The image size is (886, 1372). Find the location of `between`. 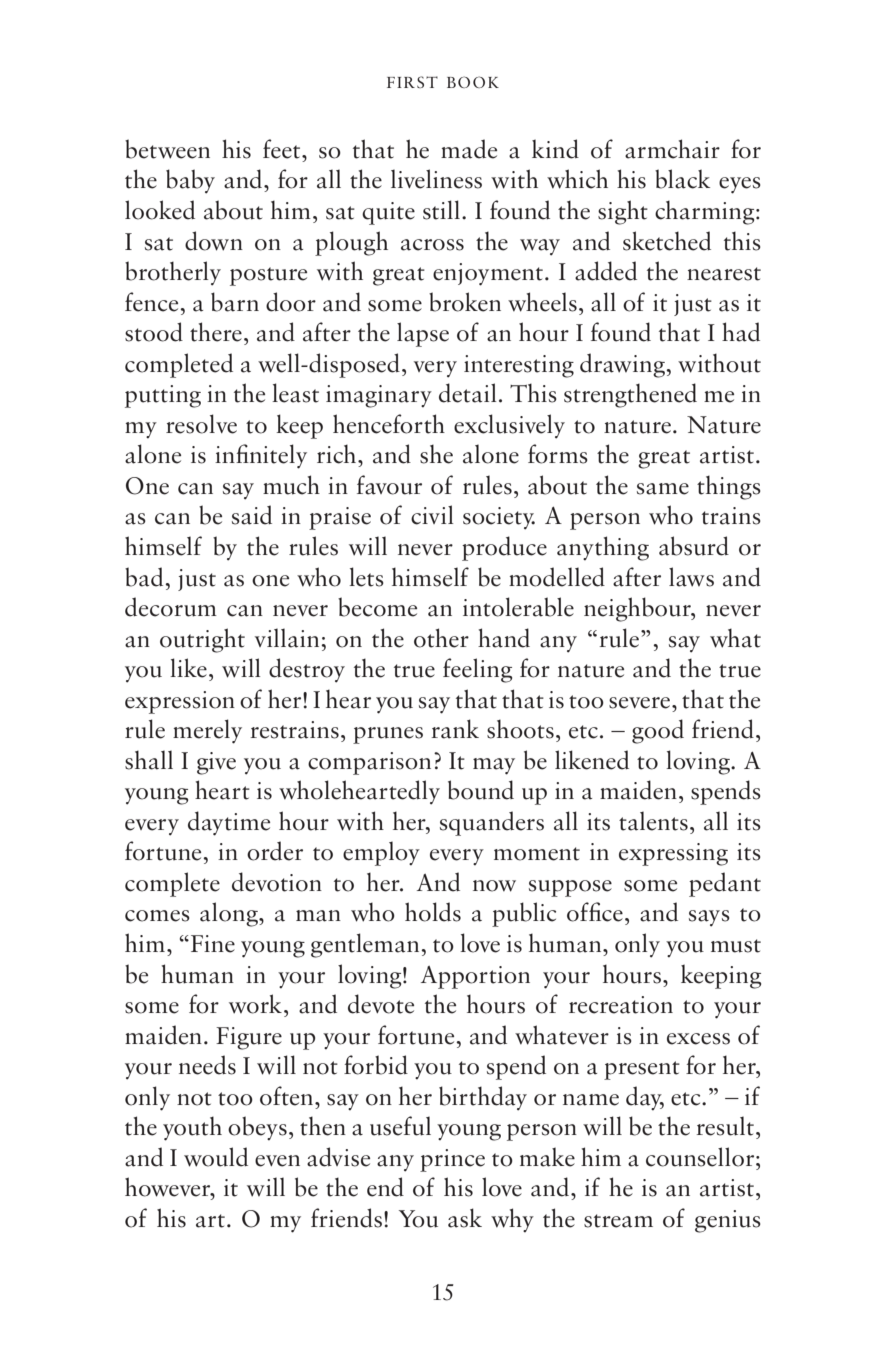

between is located at coordinates (167, 149).
